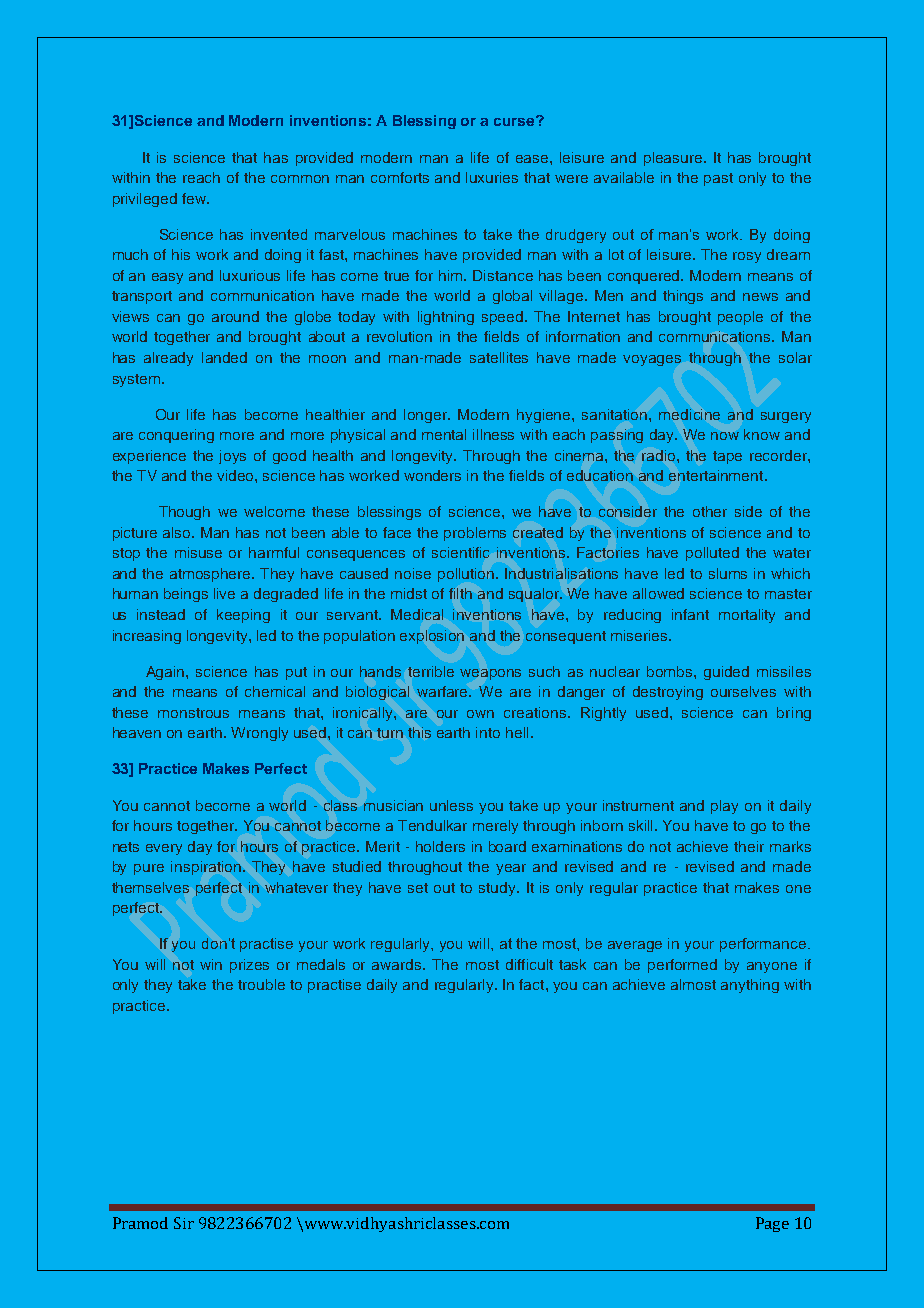  Describe the element at coordinates (451, 805) in the image. I see `unless` at that location.
